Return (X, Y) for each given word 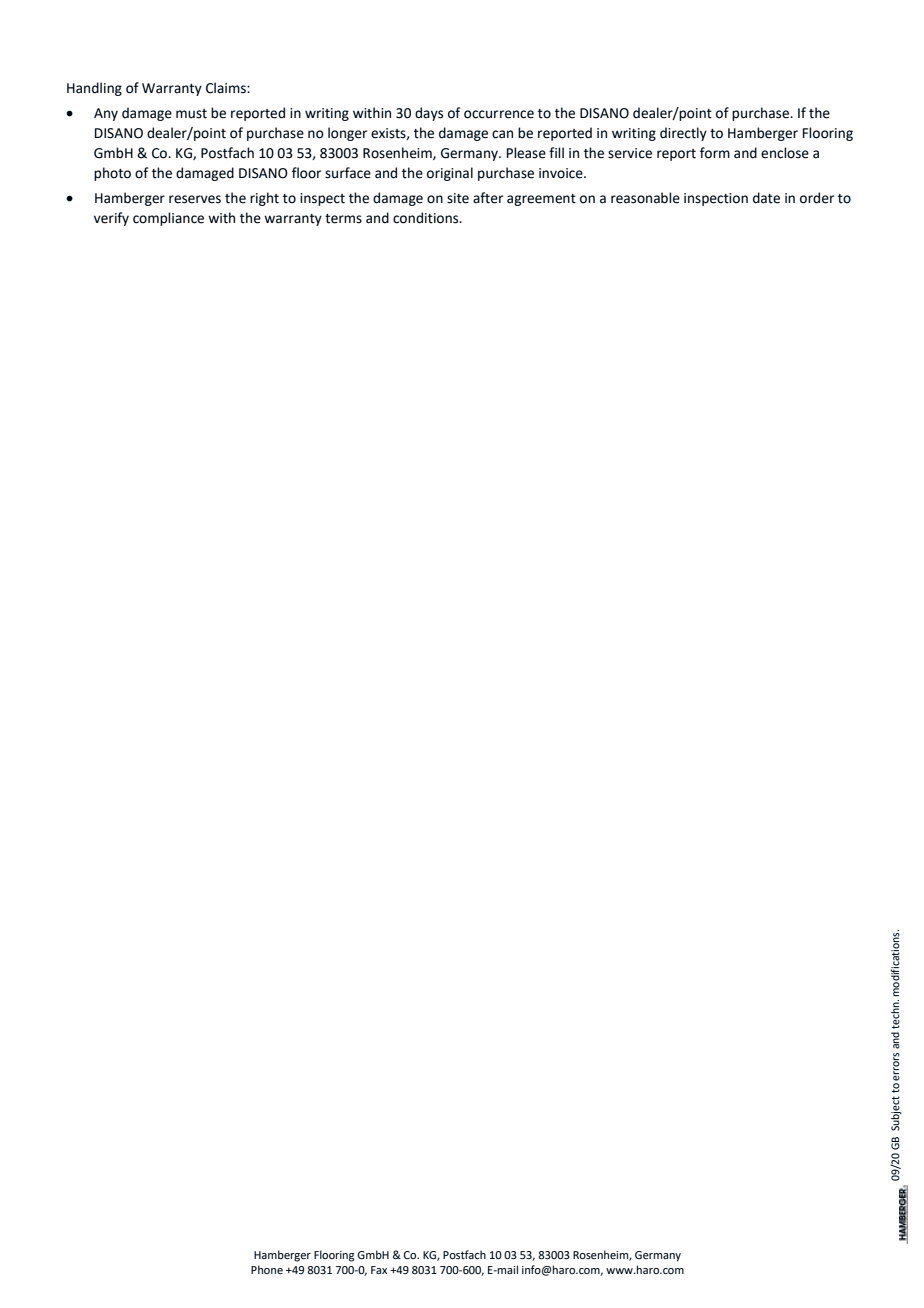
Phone (267, 1269)
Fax (379, 1270)
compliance (168, 219)
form (715, 153)
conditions (427, 218)
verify (111, 219)
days (429, 114)
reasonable (645, 198)
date (766, 198)
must (191, 114)
